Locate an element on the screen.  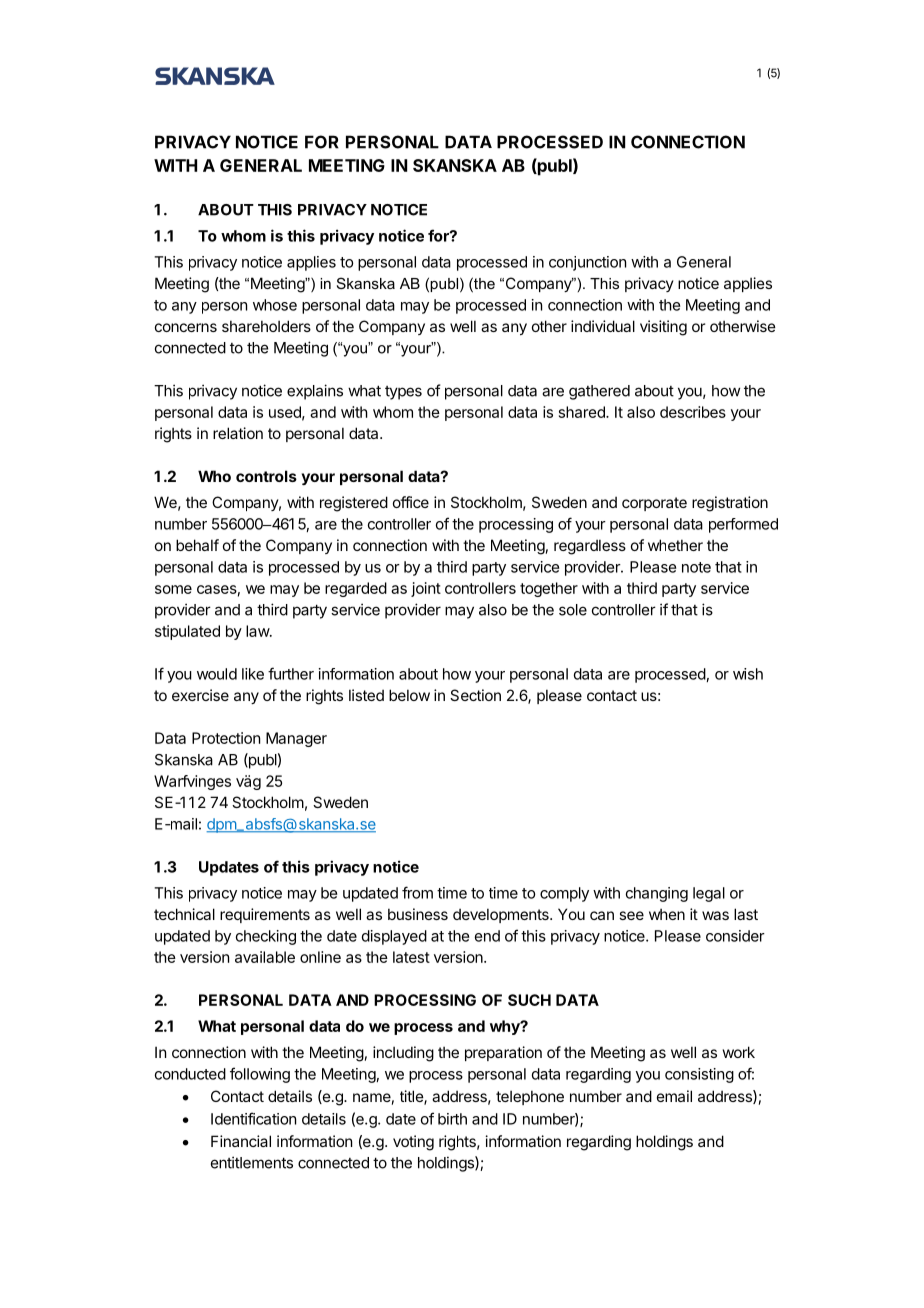
visiting is located at coordinates (663, 328).
